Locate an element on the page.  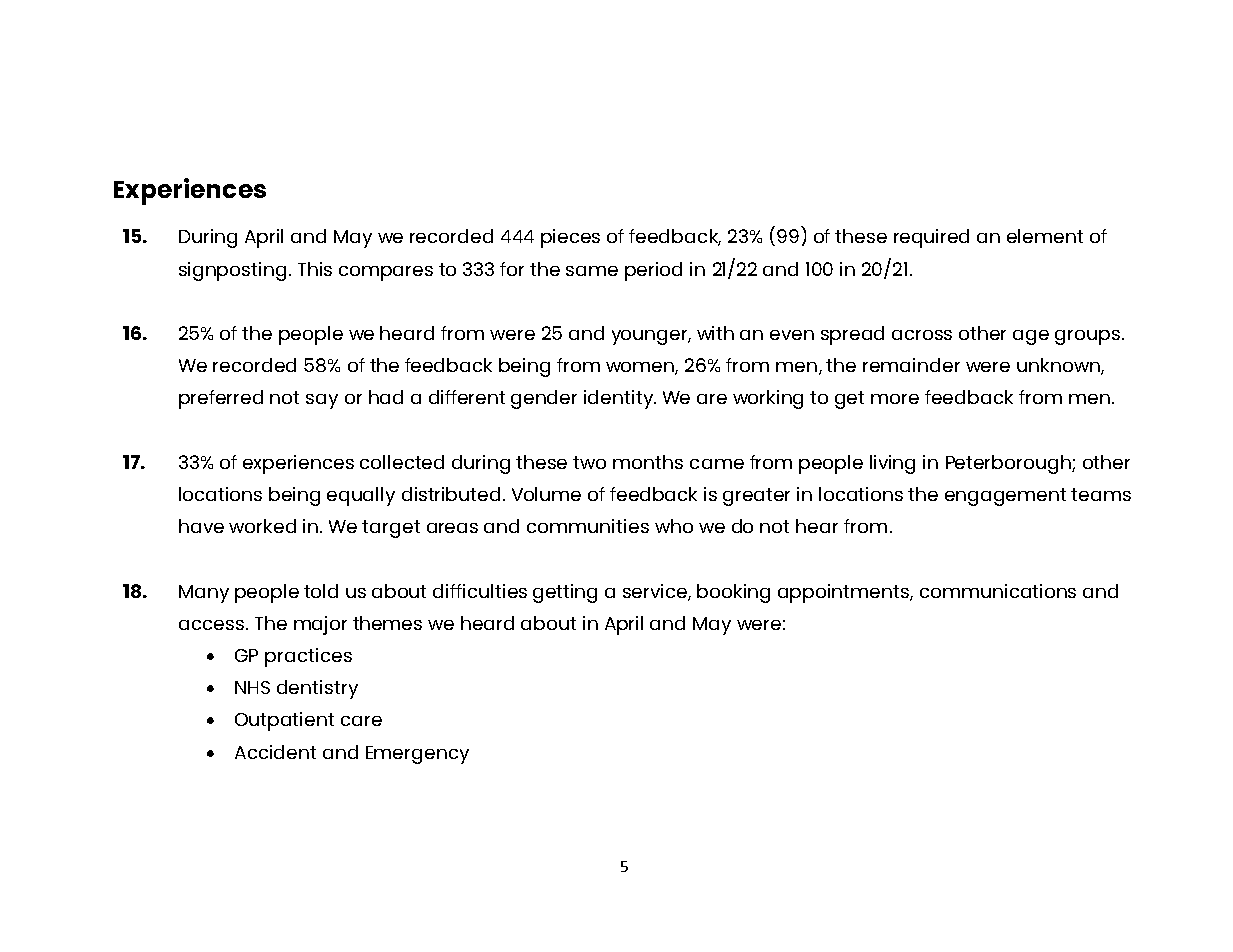
Volume is located at coordinates (546, 494).
